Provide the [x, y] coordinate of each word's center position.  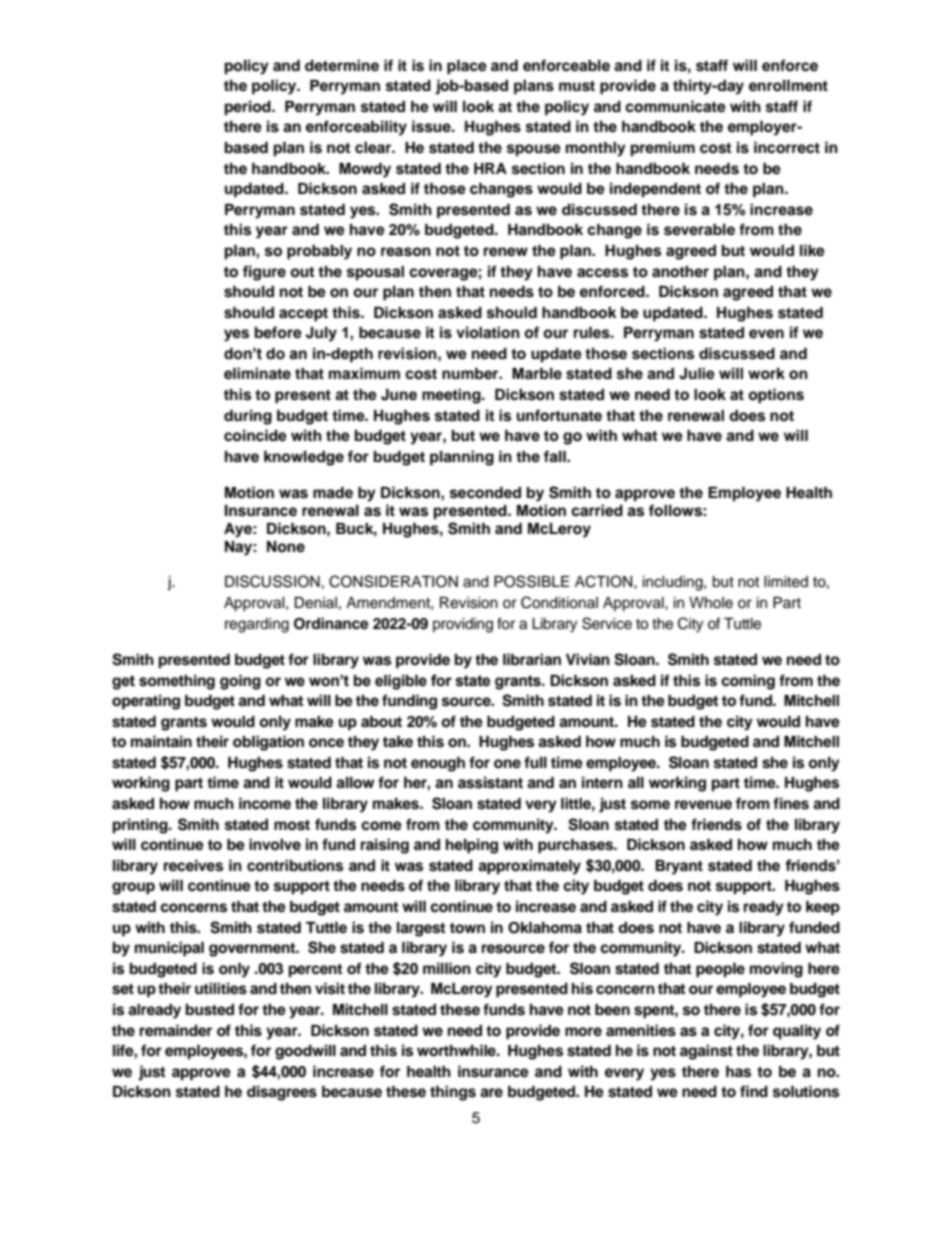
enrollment [788, 86]
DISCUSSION [272, 581]
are [491, 1093]
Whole [711, 603]
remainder [176, 1030]
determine [342, 65]
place [467, 67]
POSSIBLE [531, 581]
